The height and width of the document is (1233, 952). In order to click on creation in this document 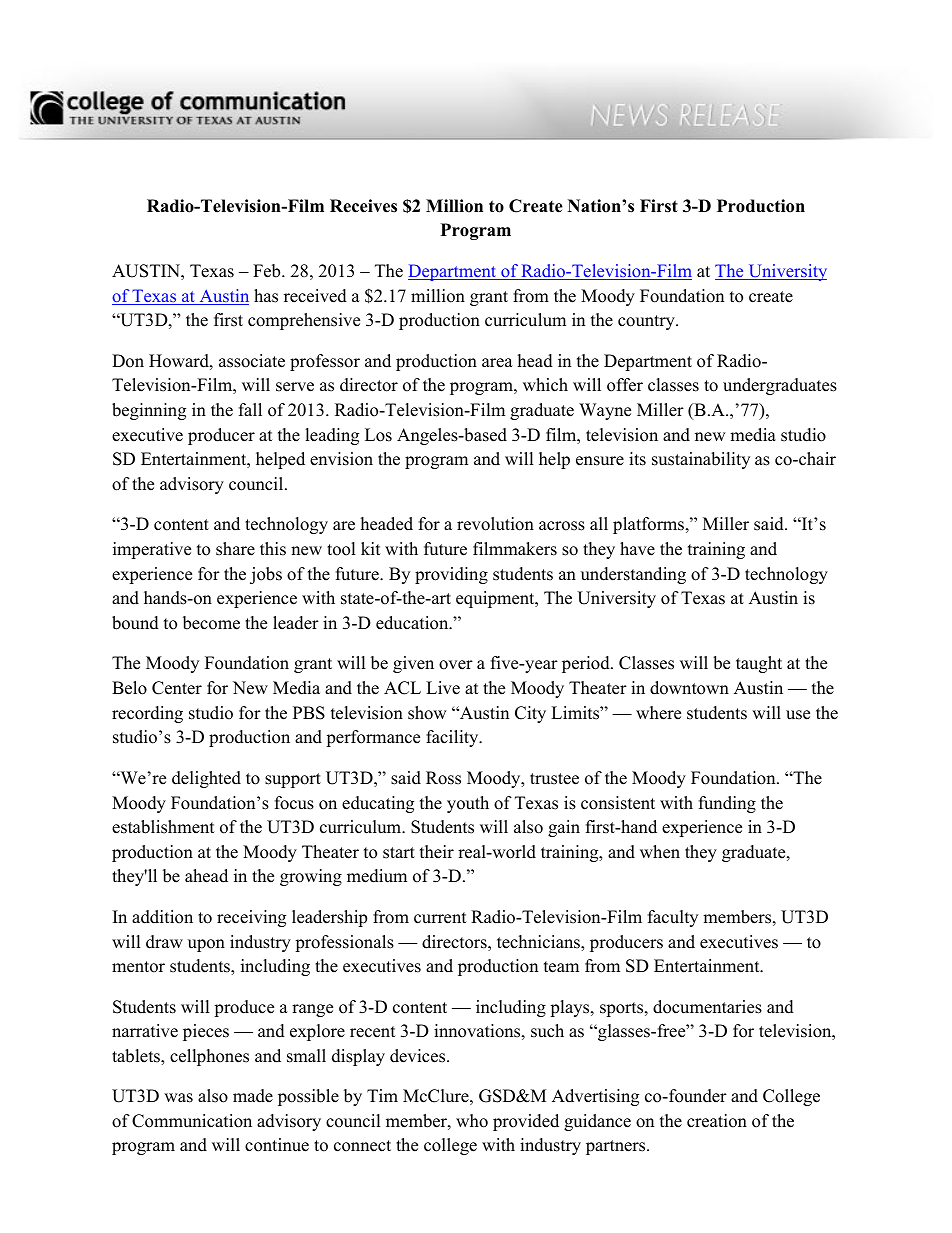, I will do `click(717, 1121)`.
